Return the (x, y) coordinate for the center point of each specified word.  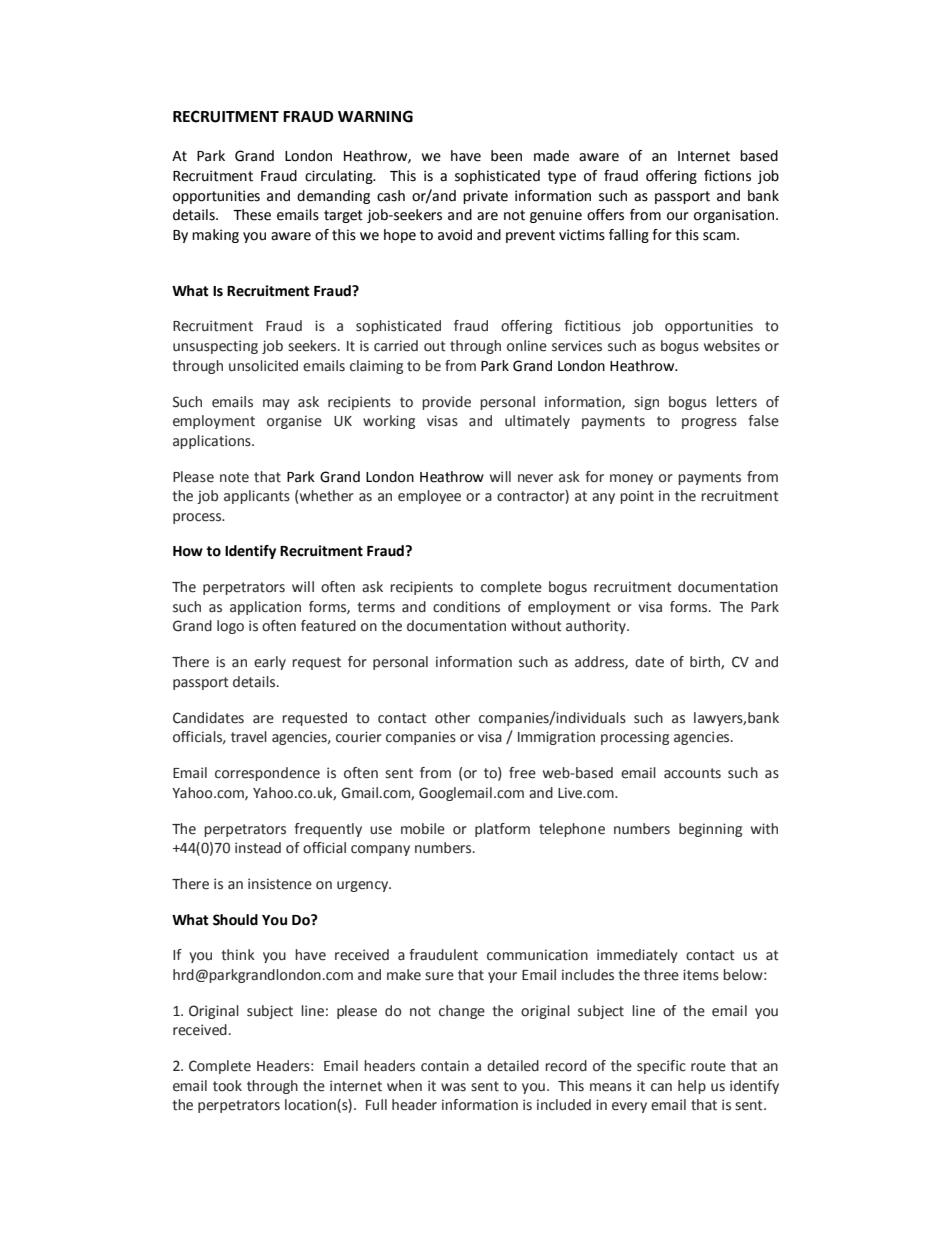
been (506, 156)
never (535, 478)
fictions (727, 176)
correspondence (267, 774)
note (234, 477)
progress (709, 423)
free (522, 773)
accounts (692, 773)
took (227, 1086)
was (453, 1087)
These (252, 215)
